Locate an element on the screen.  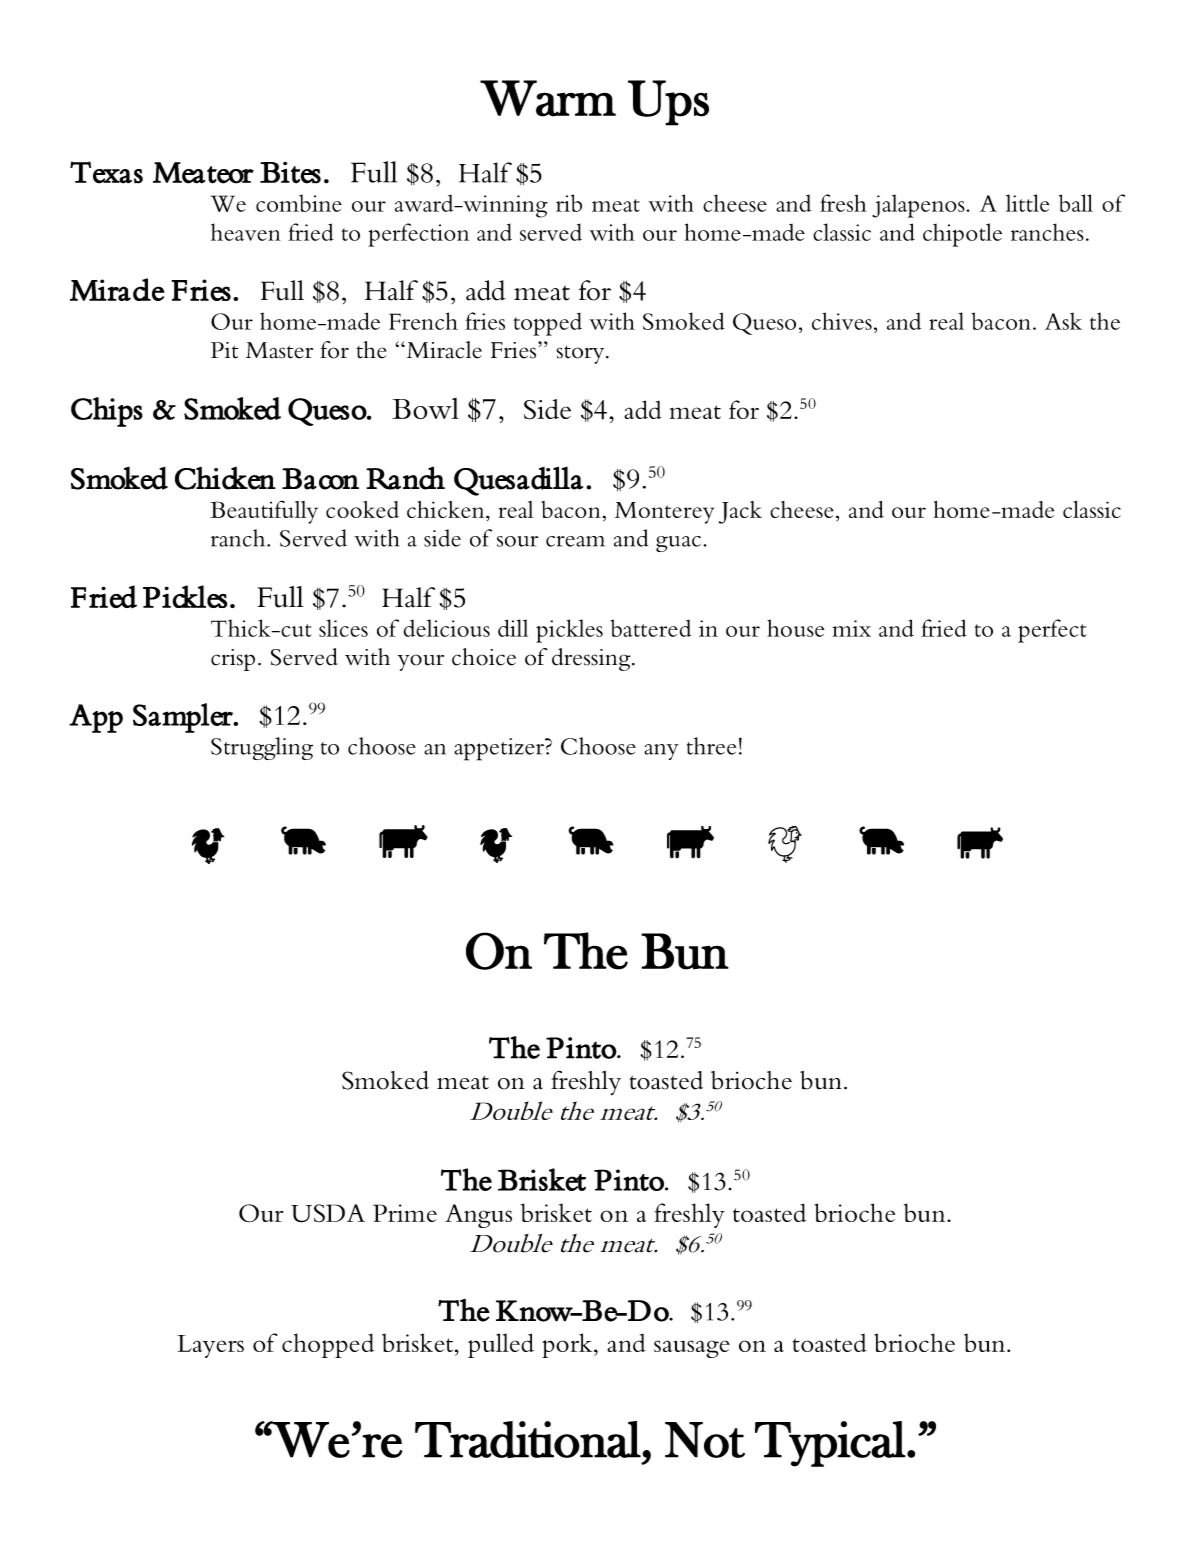
Bites is located at coordinates (290, 173).
